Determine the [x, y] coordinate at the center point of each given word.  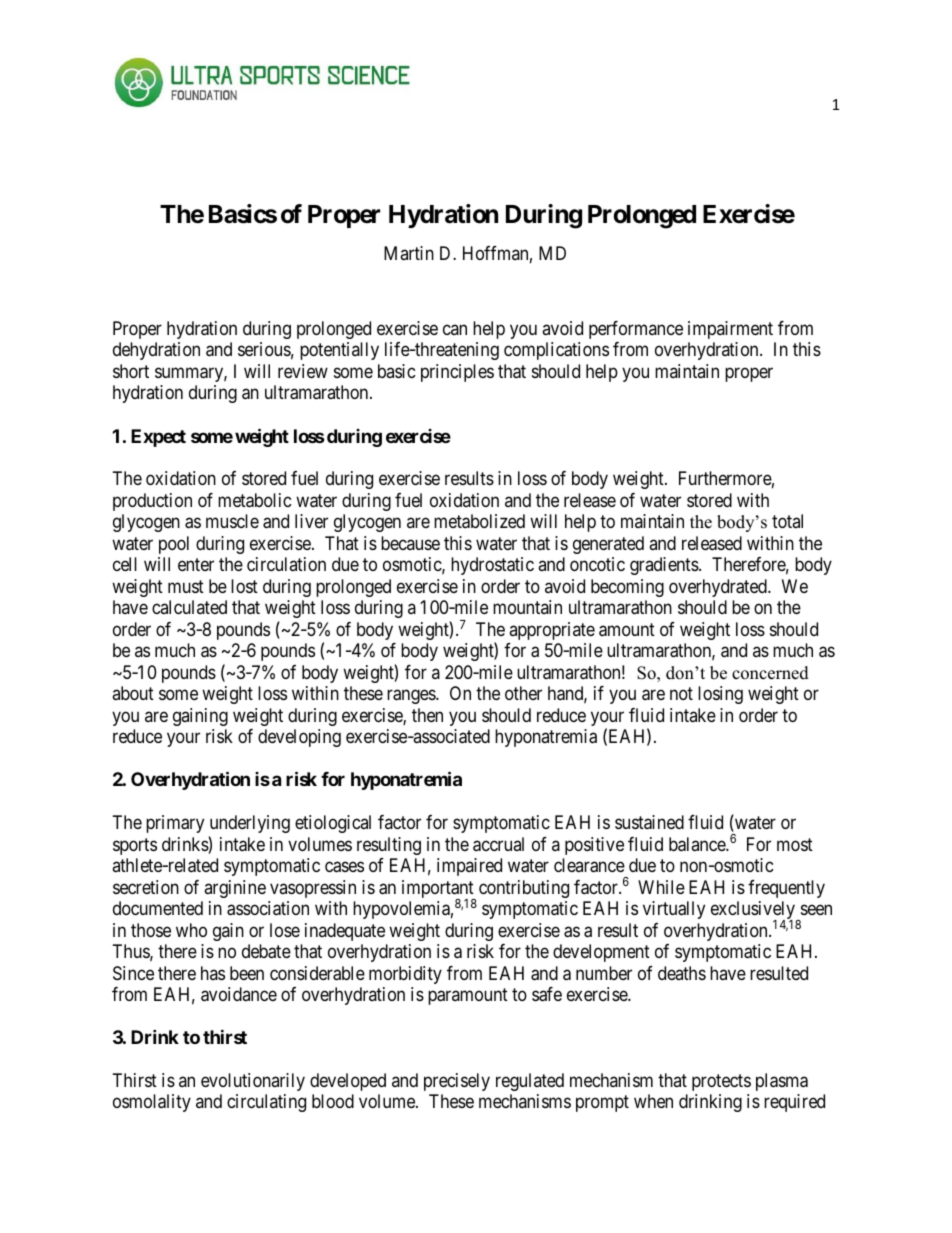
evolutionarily [253, 1082]
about [133, 693]
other [523, 693]
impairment [730, 330]
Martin [409, 253]
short [131, 371]
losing [720, 695]
